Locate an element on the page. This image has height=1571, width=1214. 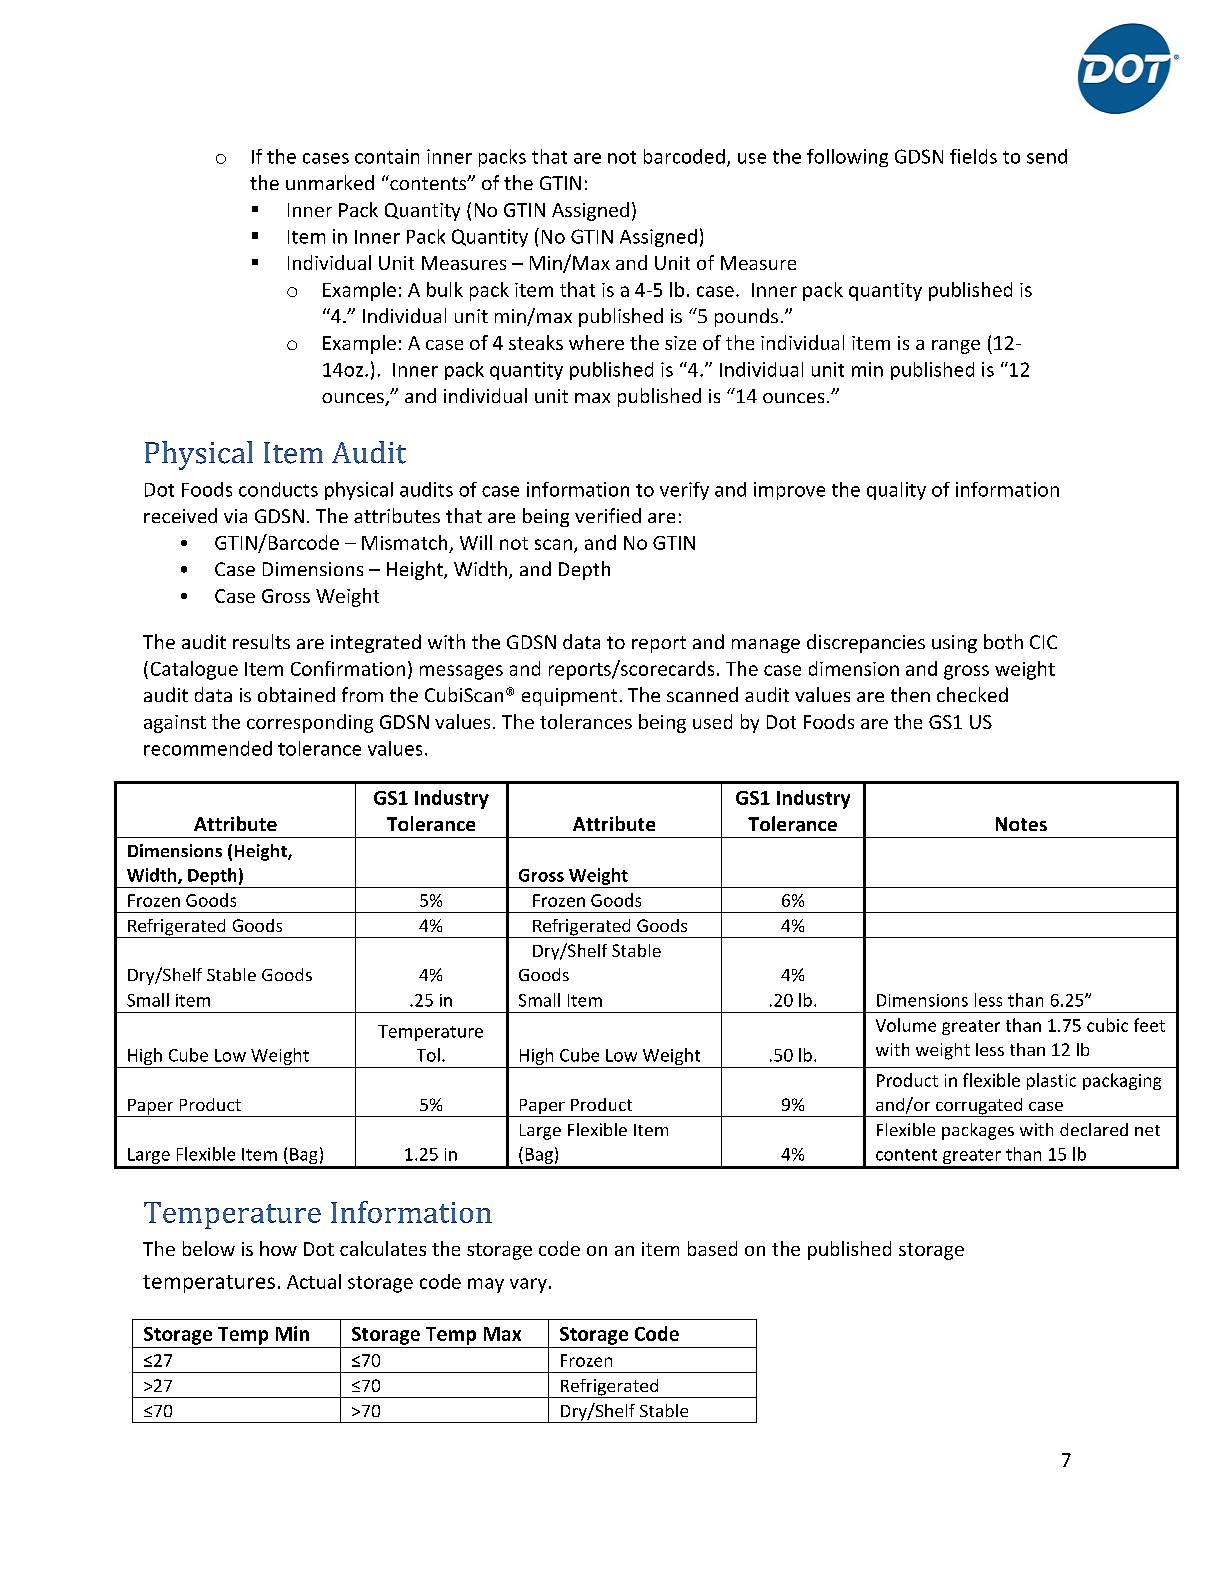
Volume is located at coordinates (906, 1025).
